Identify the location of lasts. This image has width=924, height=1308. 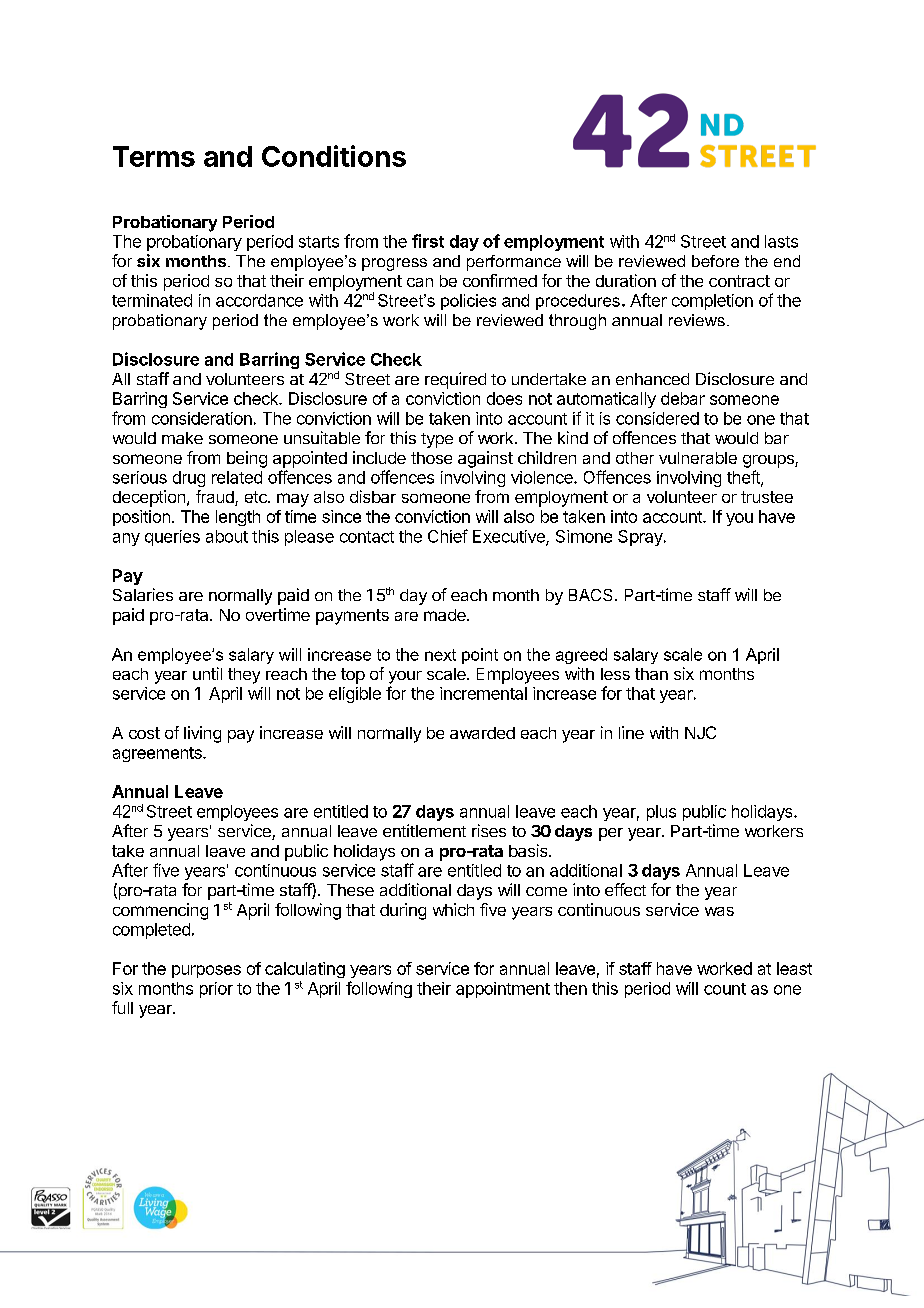
(781, 241).
